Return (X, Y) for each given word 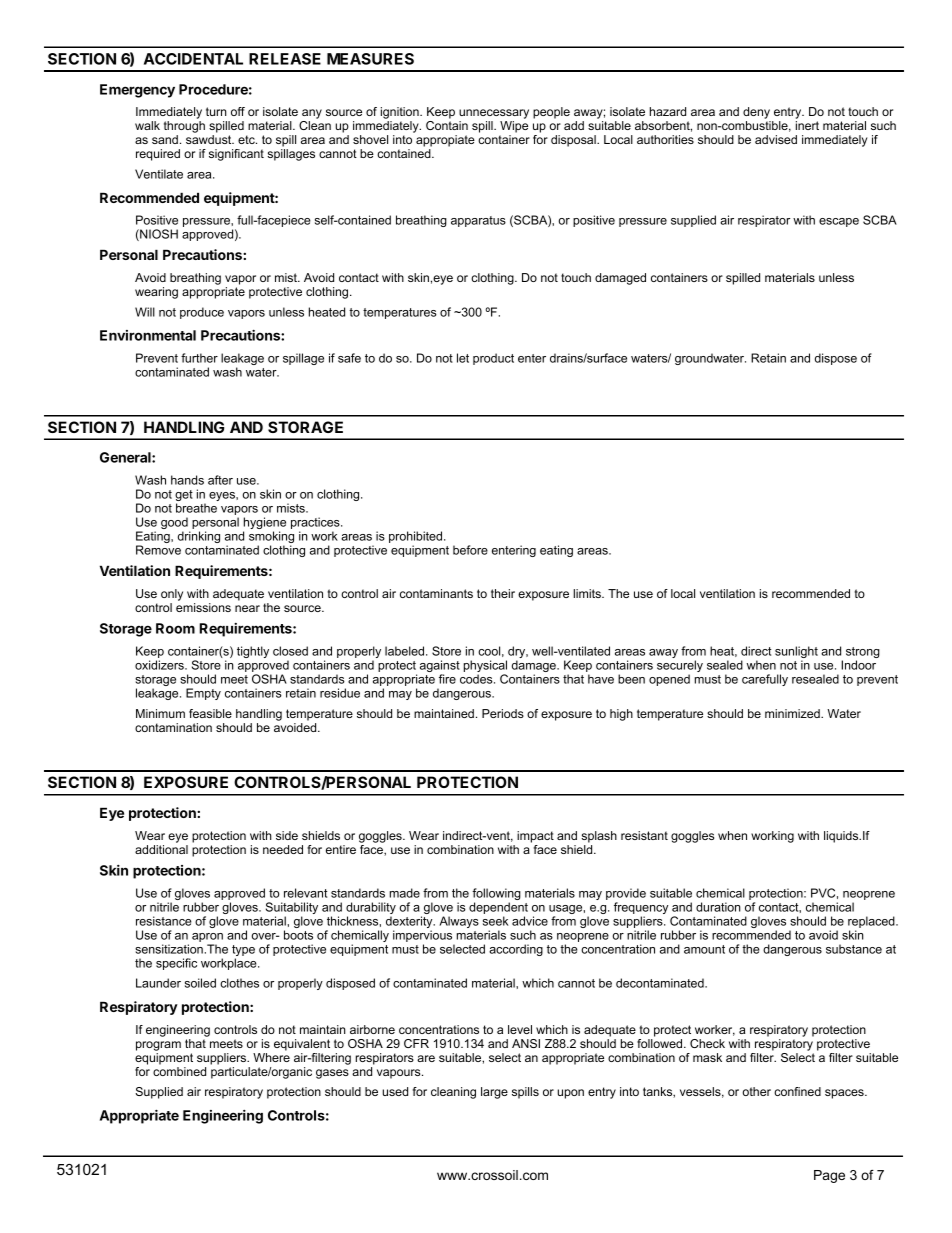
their (503, 593)
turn (216, 111)
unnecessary (494, 115)
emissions (203, 607)
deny (758, 114)
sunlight (796, 653)
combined (179, 1071)
